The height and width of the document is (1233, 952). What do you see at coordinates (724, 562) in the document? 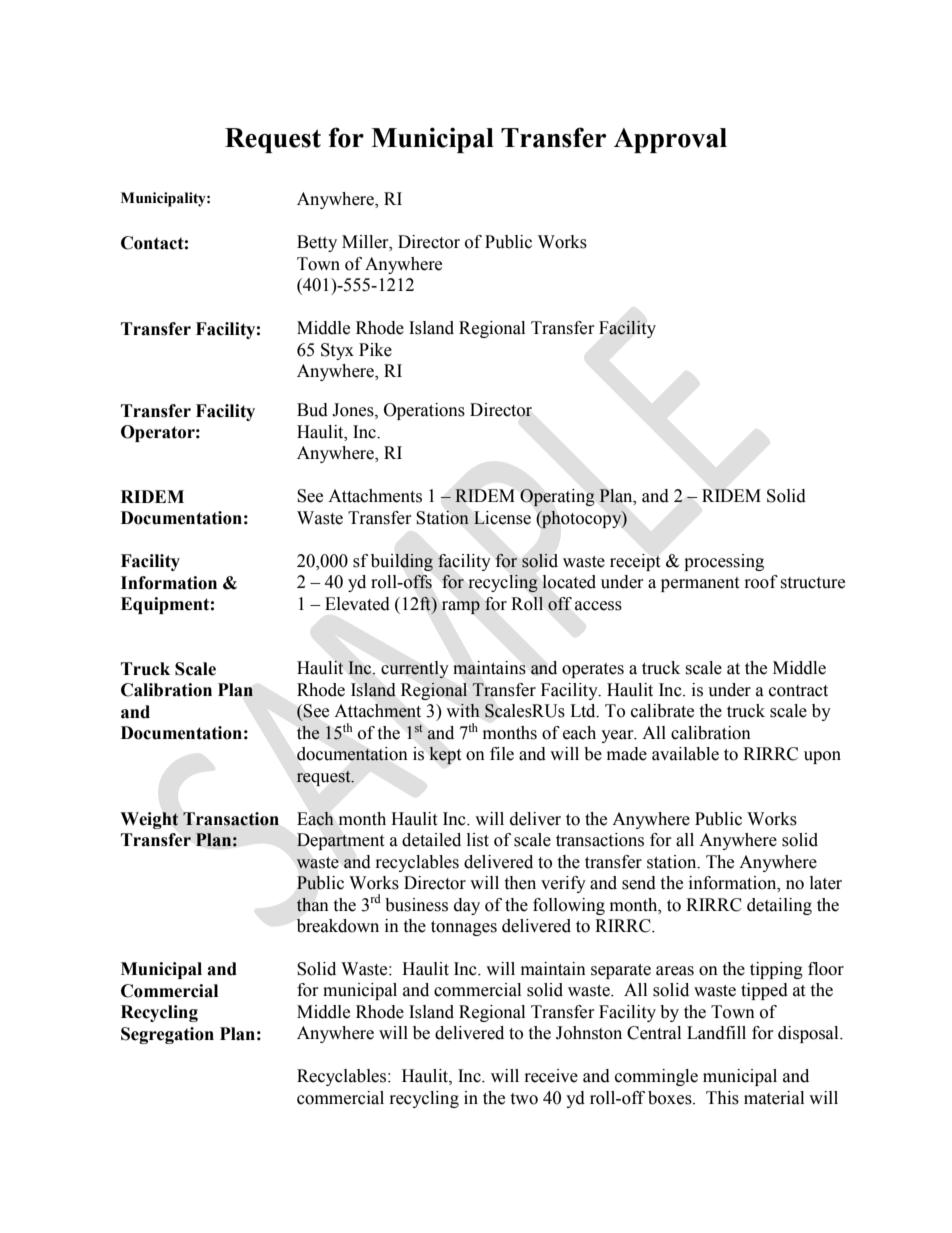
I see `processing` at bounding box center [724, 562].
